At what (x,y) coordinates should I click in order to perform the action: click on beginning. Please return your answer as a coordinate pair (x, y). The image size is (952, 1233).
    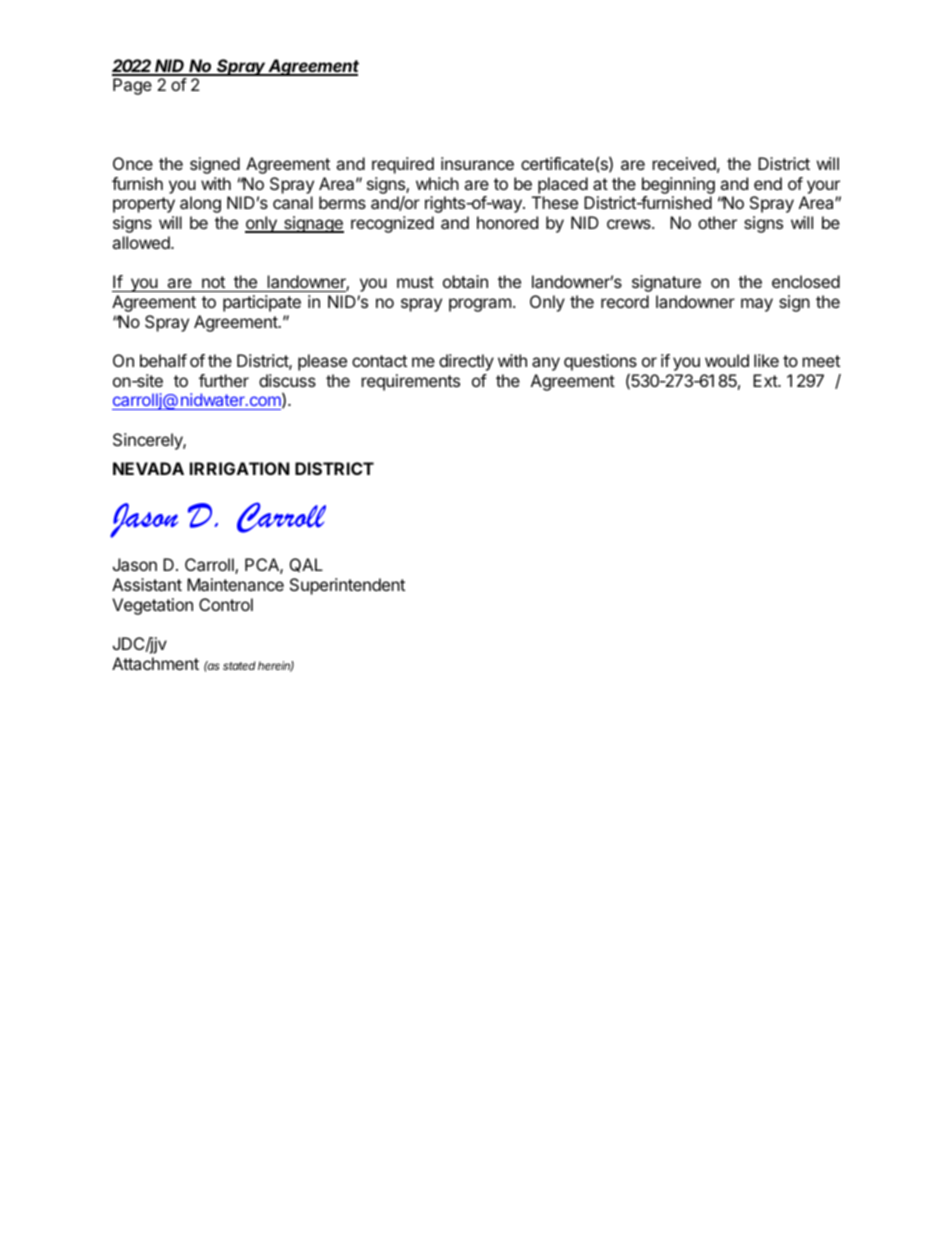
    Looking at the image, I should click on (678, 185).
